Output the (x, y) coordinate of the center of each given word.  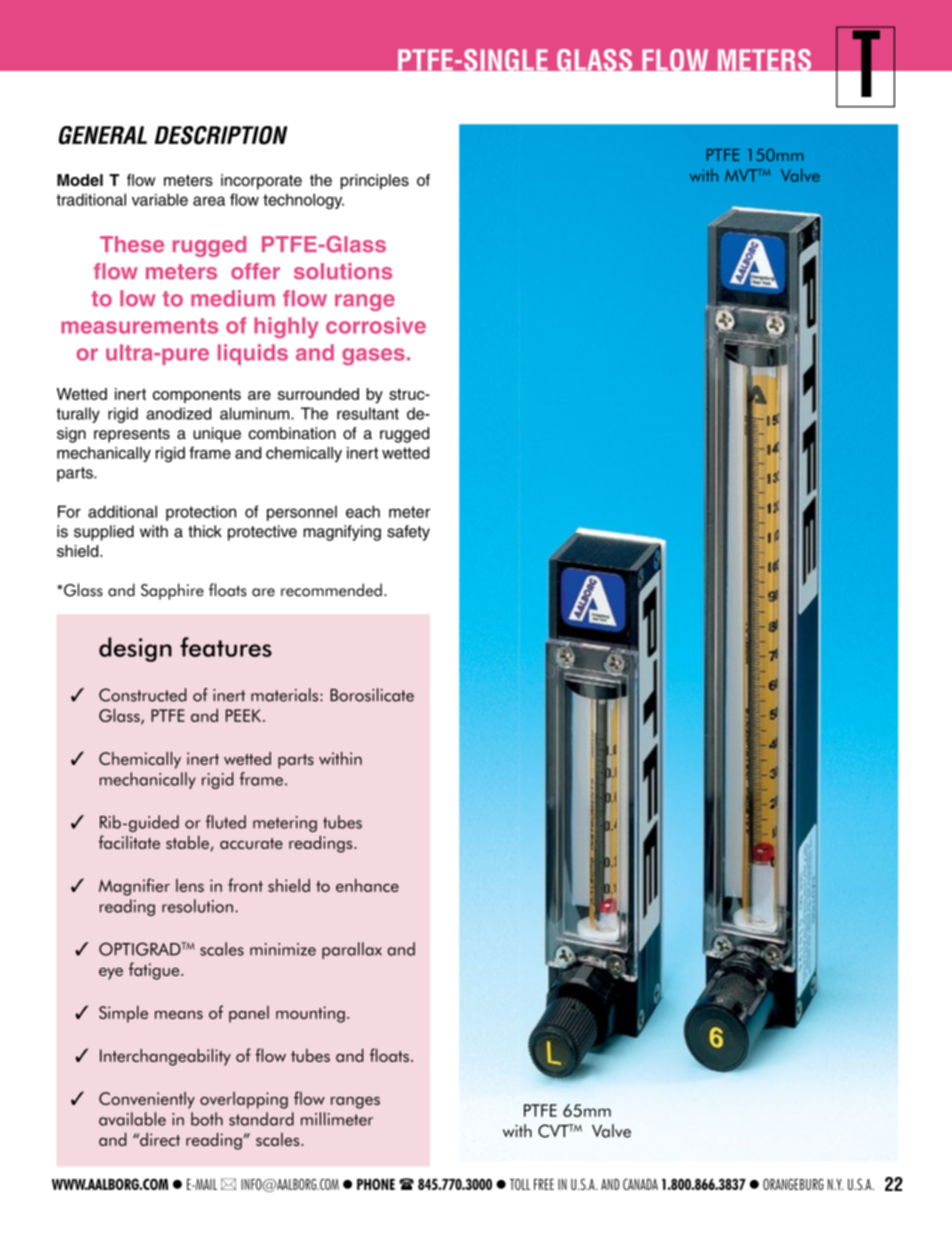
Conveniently (147, 1100)
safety (408, 533)
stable (188, 843)
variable (160, 199)
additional (122, 511)
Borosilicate (372, 695)
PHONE (376, 1184)
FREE (544, 1184)
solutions (343, 271)
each (363, 511)
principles (375, 182)
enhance (367, 885)
